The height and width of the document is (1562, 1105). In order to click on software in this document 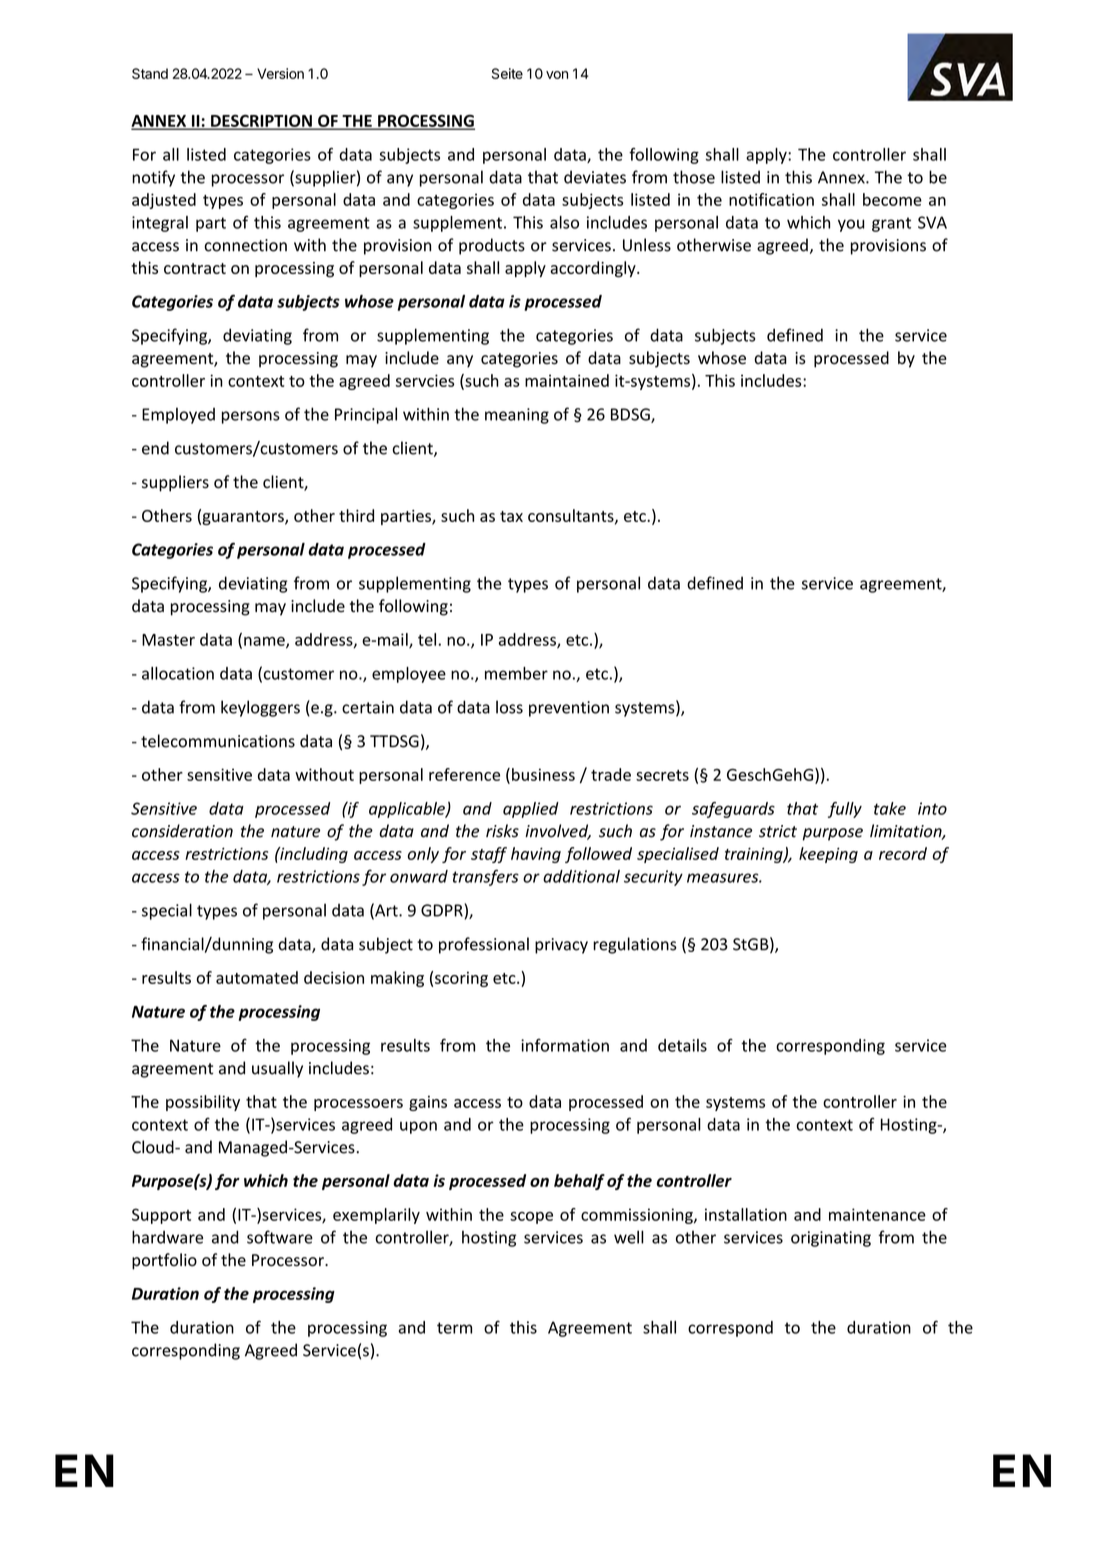, I will do `click(280, 1237)`.
